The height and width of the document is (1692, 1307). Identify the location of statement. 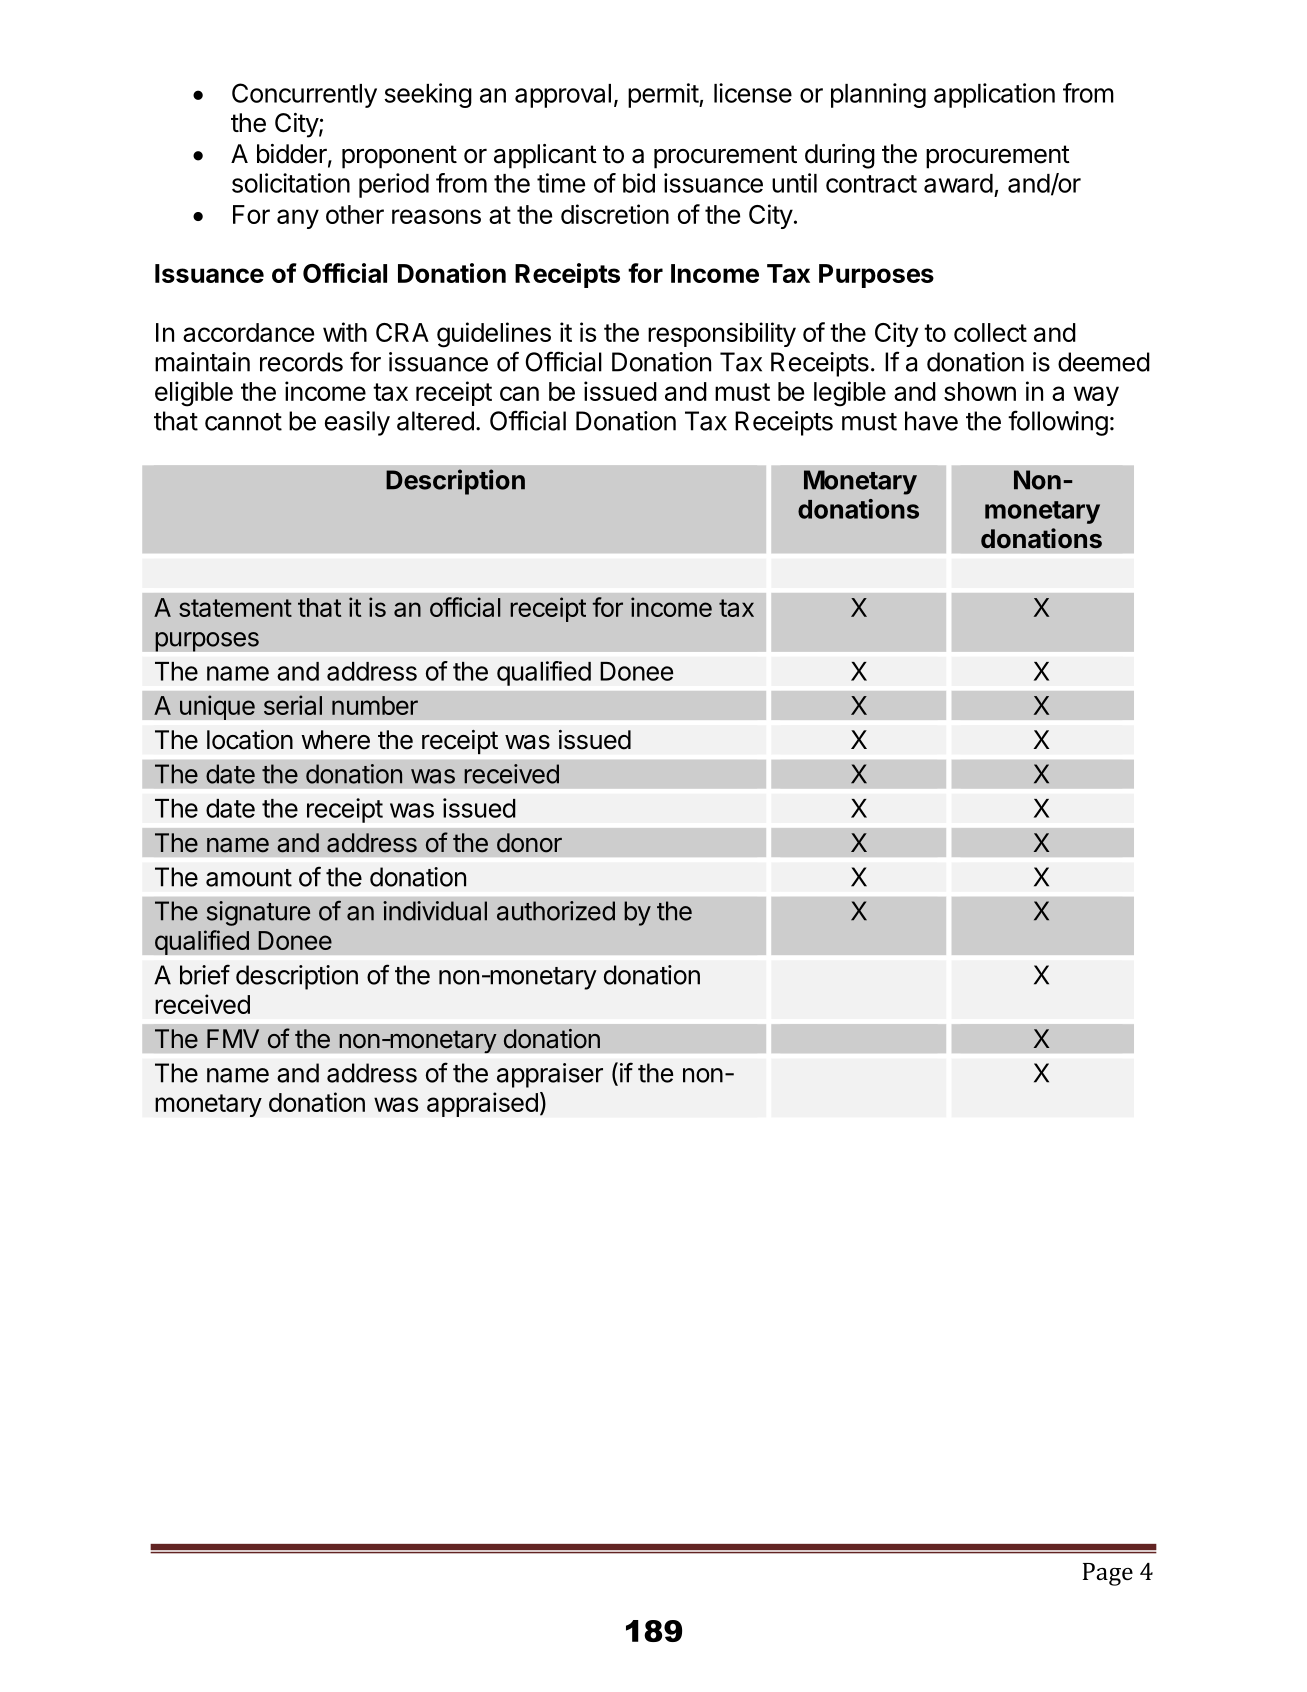
(235, 608).
